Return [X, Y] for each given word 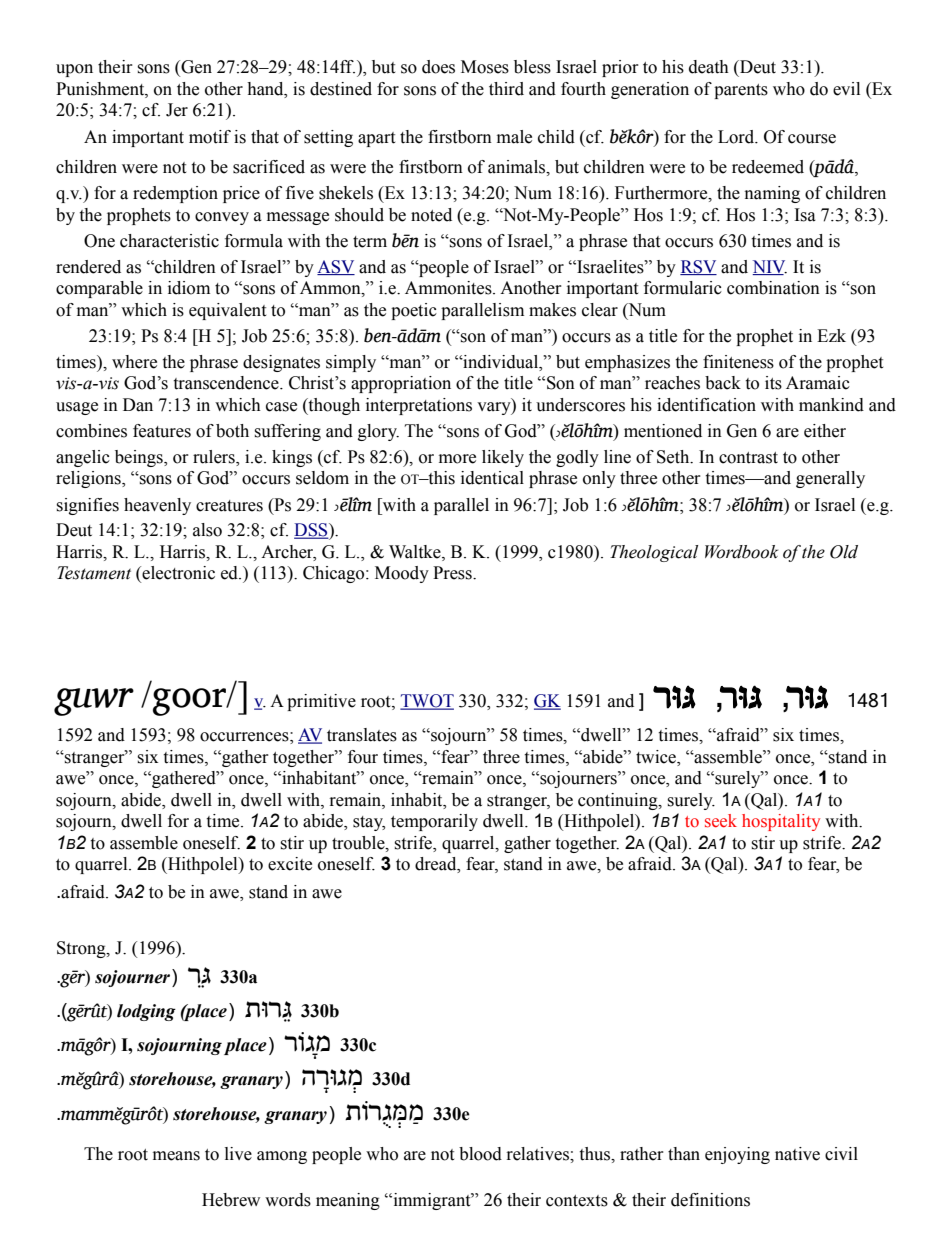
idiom [189, 288]
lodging [146, 1012]
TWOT [427, 702]
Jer [177, 110]
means [176, 1156]
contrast [748, 458]
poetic [414, 311]
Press [453, 573]
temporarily [434, 822]
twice [657, 757]
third [506, 89]
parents [741, 91]
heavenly [157, 506]
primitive [321, 702]
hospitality [781, 822]
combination [773, 288]
